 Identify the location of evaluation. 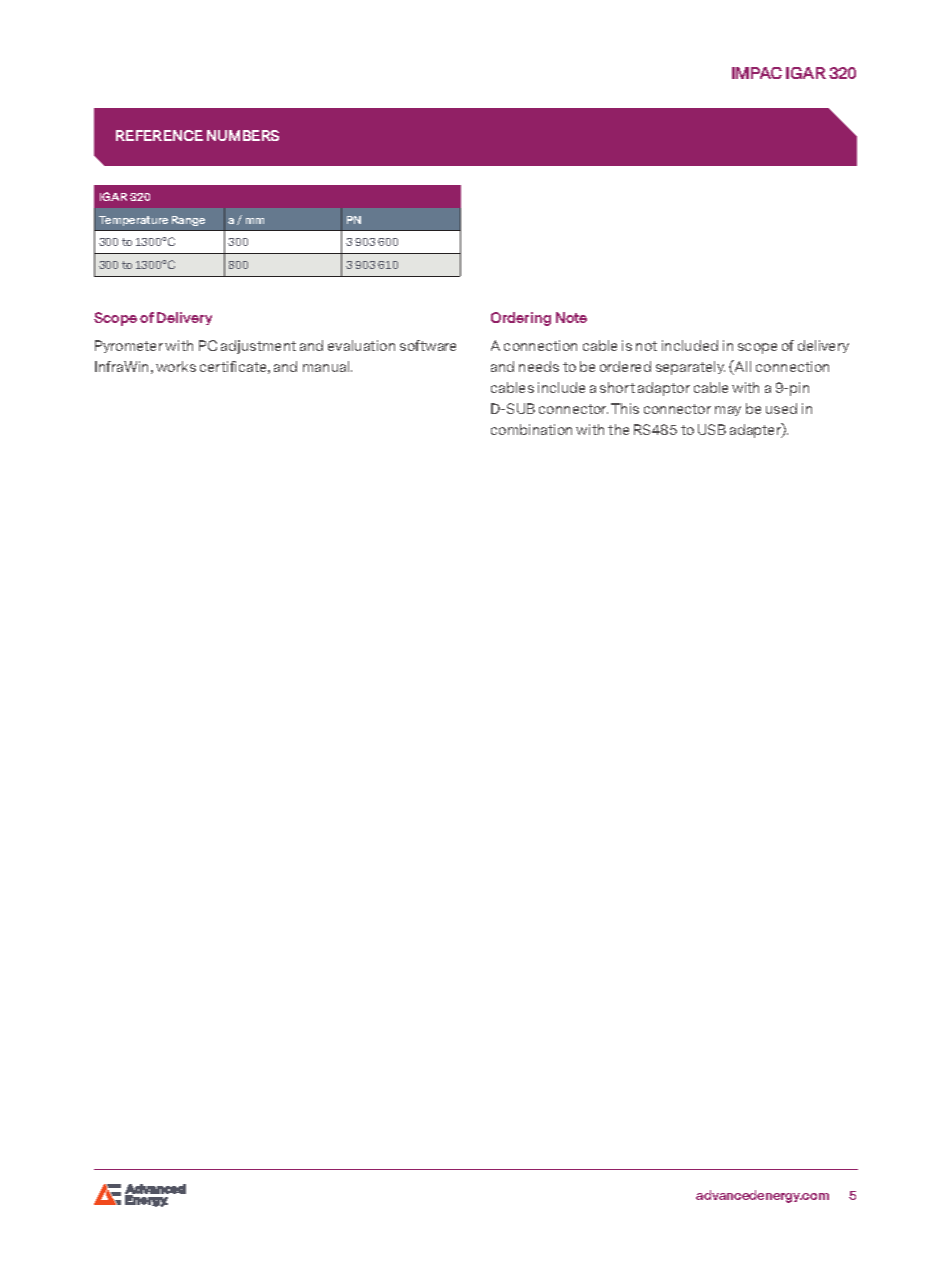
(361, 345).
